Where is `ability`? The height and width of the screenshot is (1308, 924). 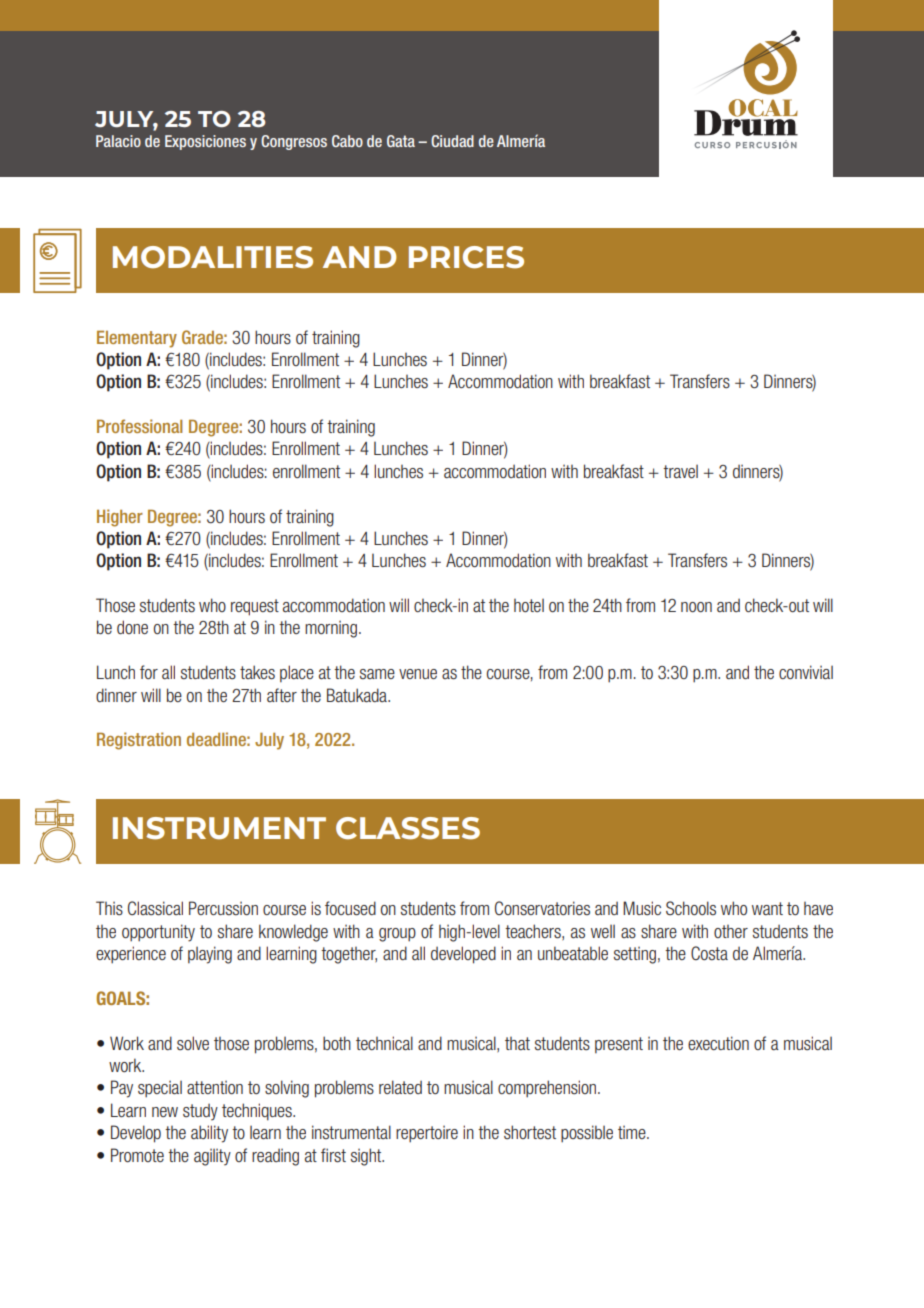
ability is located at coordinates (209, 1134).
